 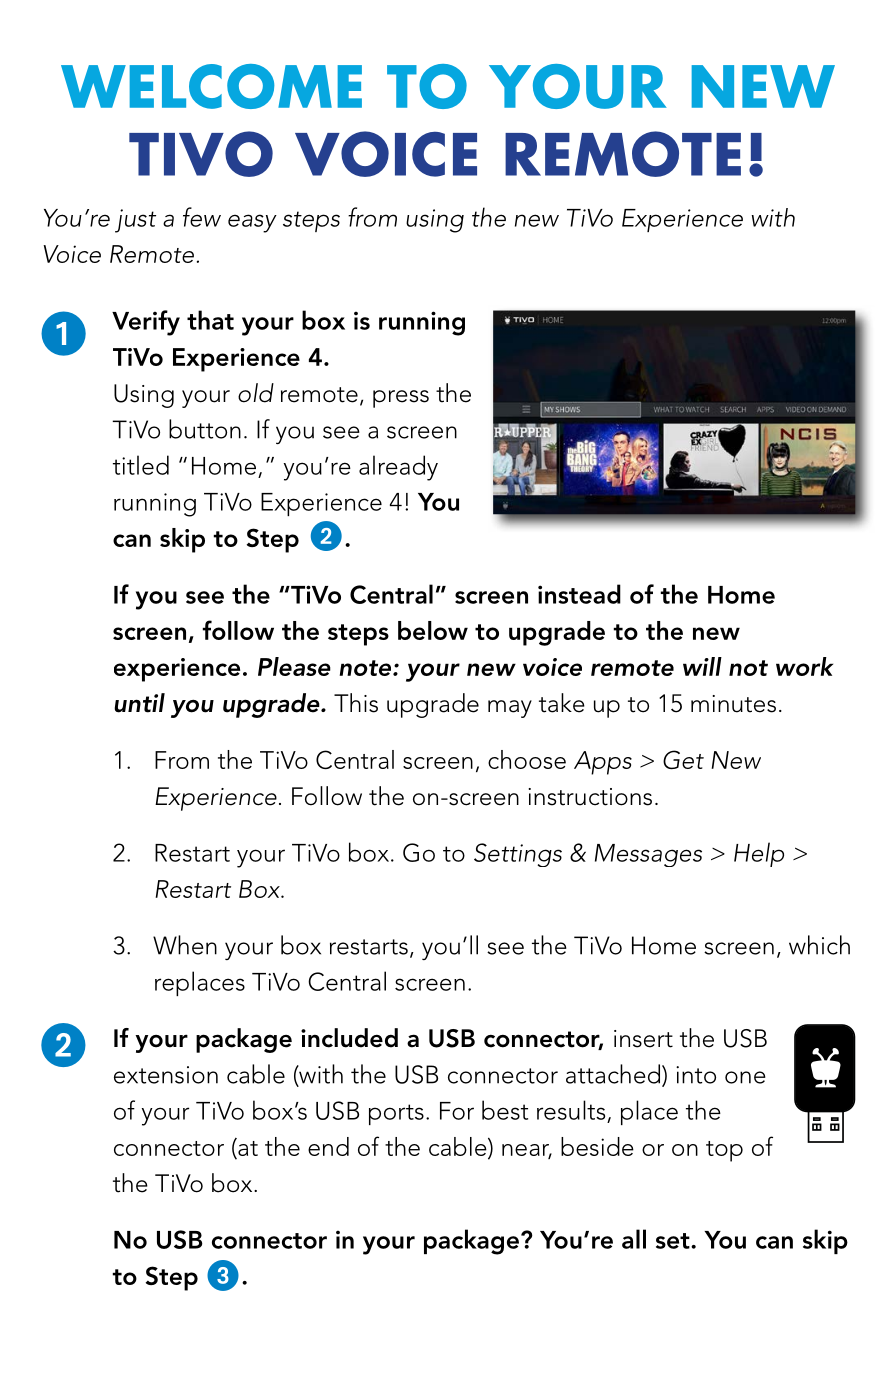 I want to click on When, so click(x=185, y=945).
